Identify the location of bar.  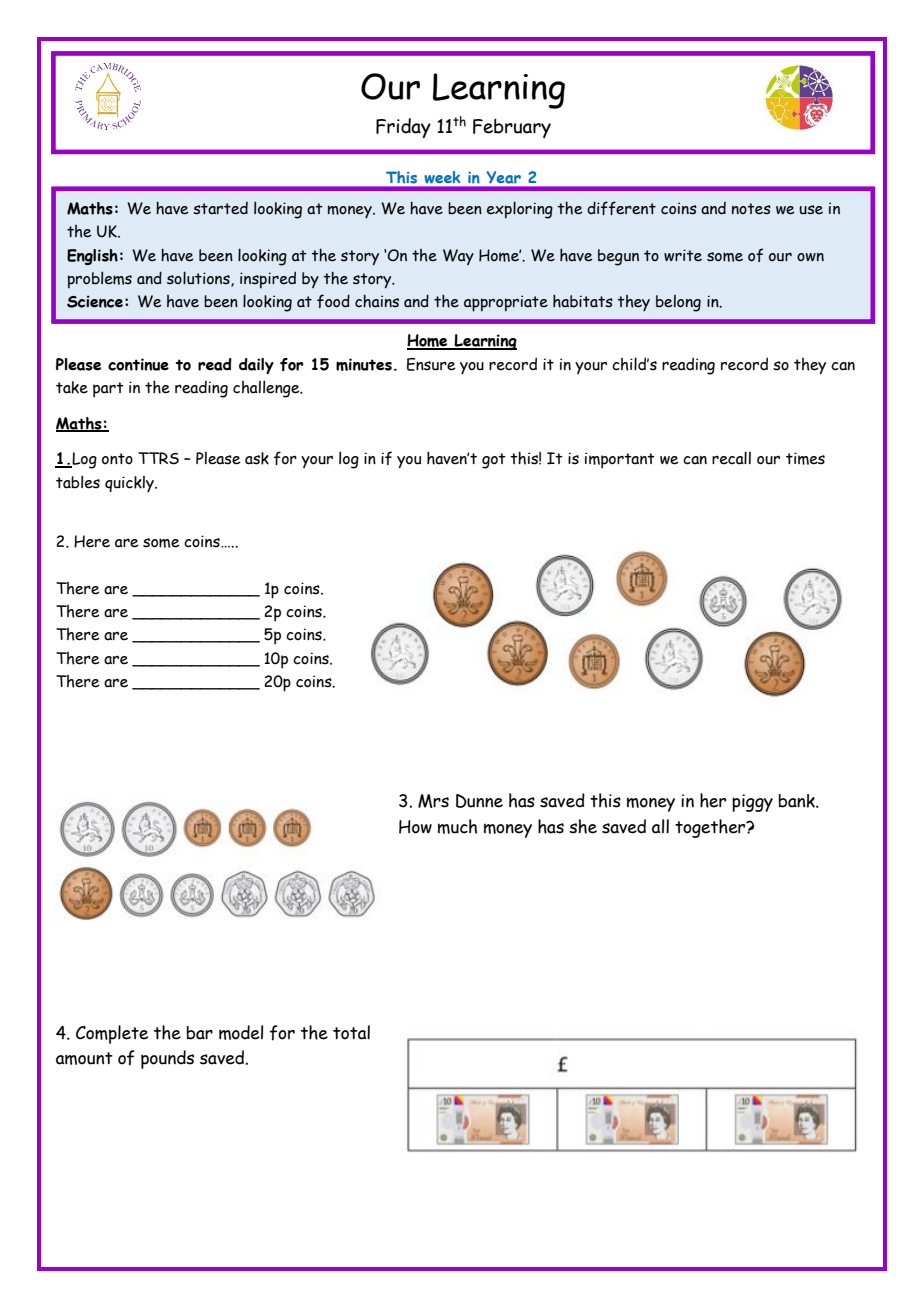
(200, 1033).
